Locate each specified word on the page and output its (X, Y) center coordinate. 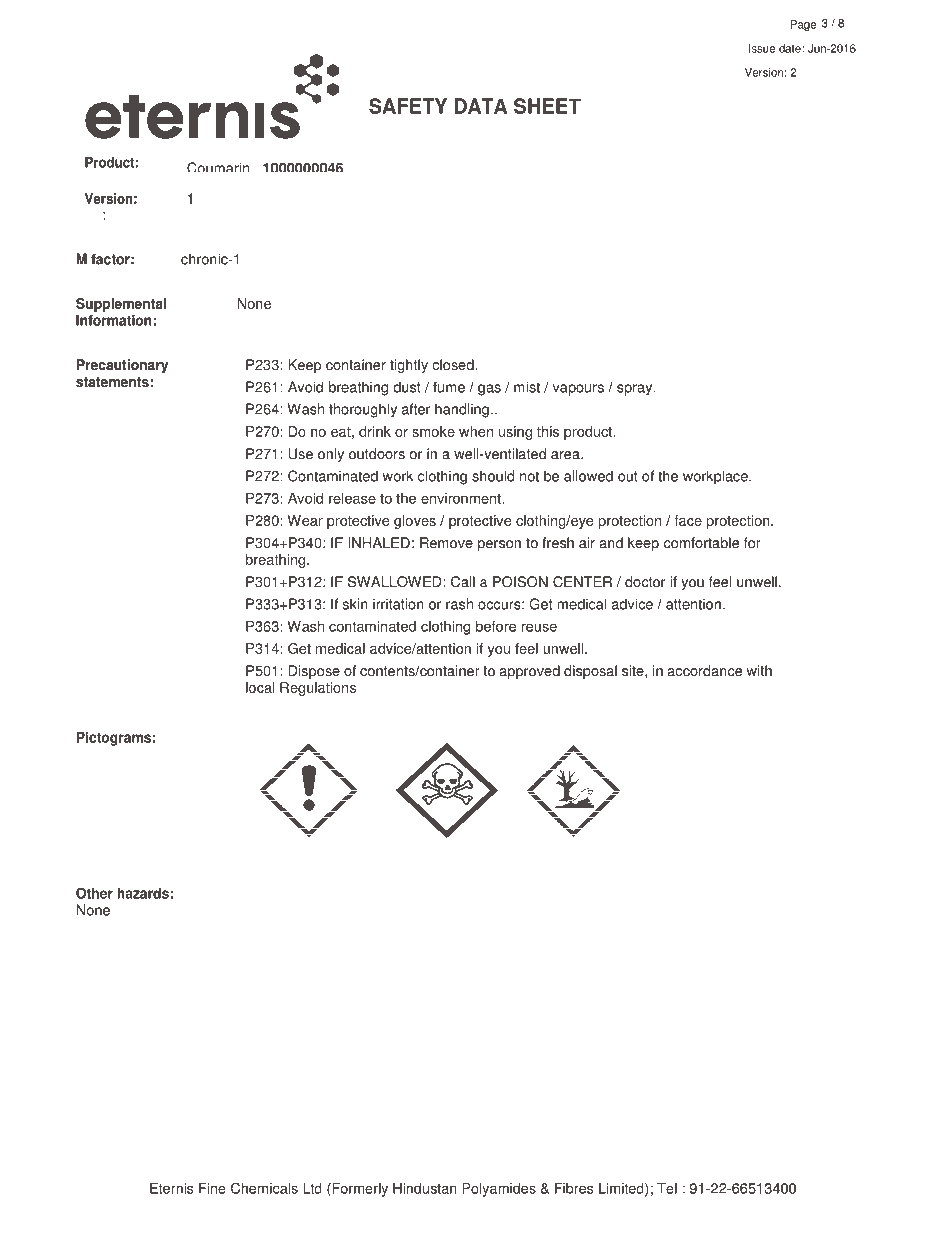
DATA (481, 106)
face (688, 520)
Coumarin (218, 167)
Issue (762, 48)
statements (112, 382)
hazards (143, 893)
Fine (212, 1188)
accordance (705, 671)
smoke (433, 431)
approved (530, 672)
